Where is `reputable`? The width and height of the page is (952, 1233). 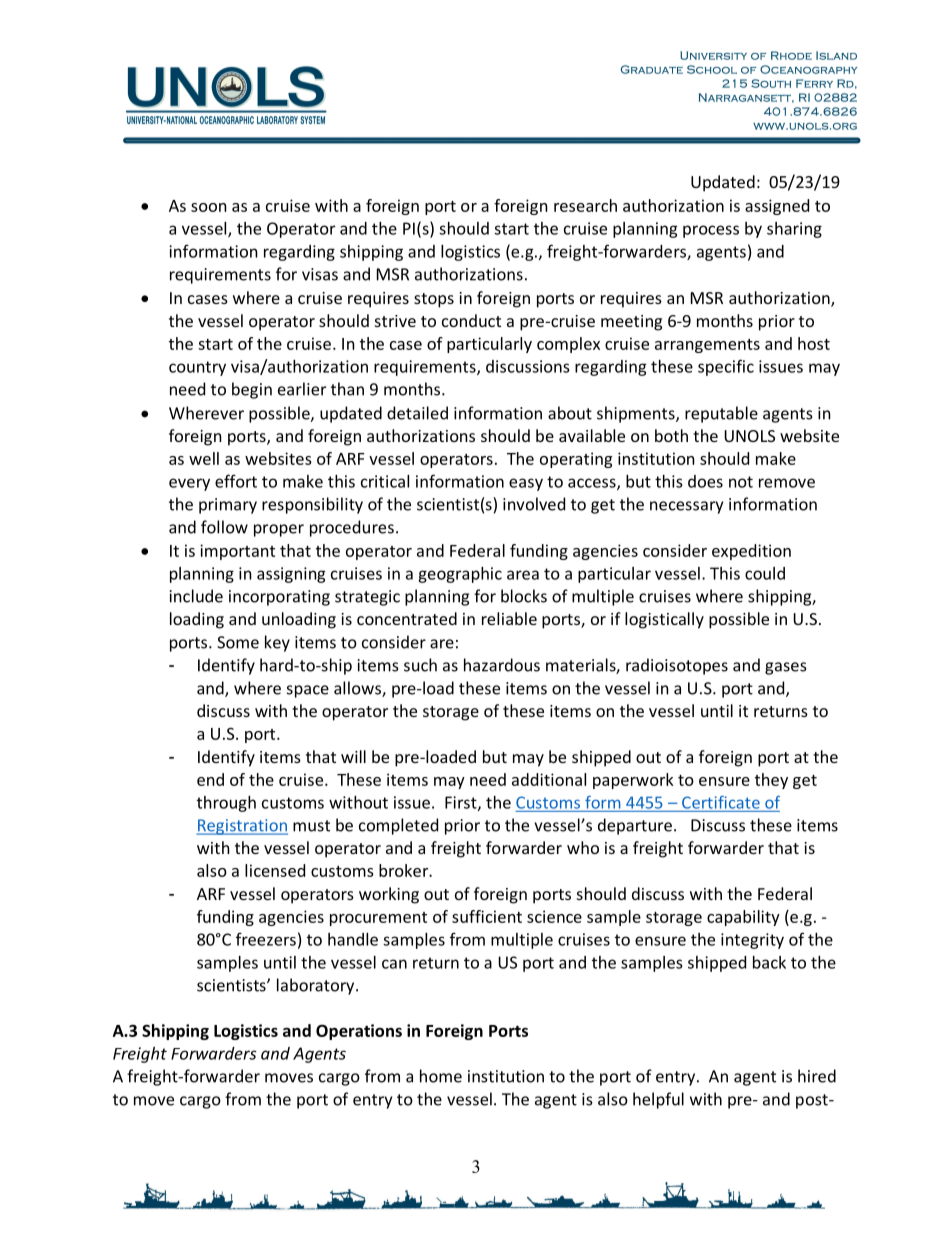 reputable is located at coordinates (721, 414).
